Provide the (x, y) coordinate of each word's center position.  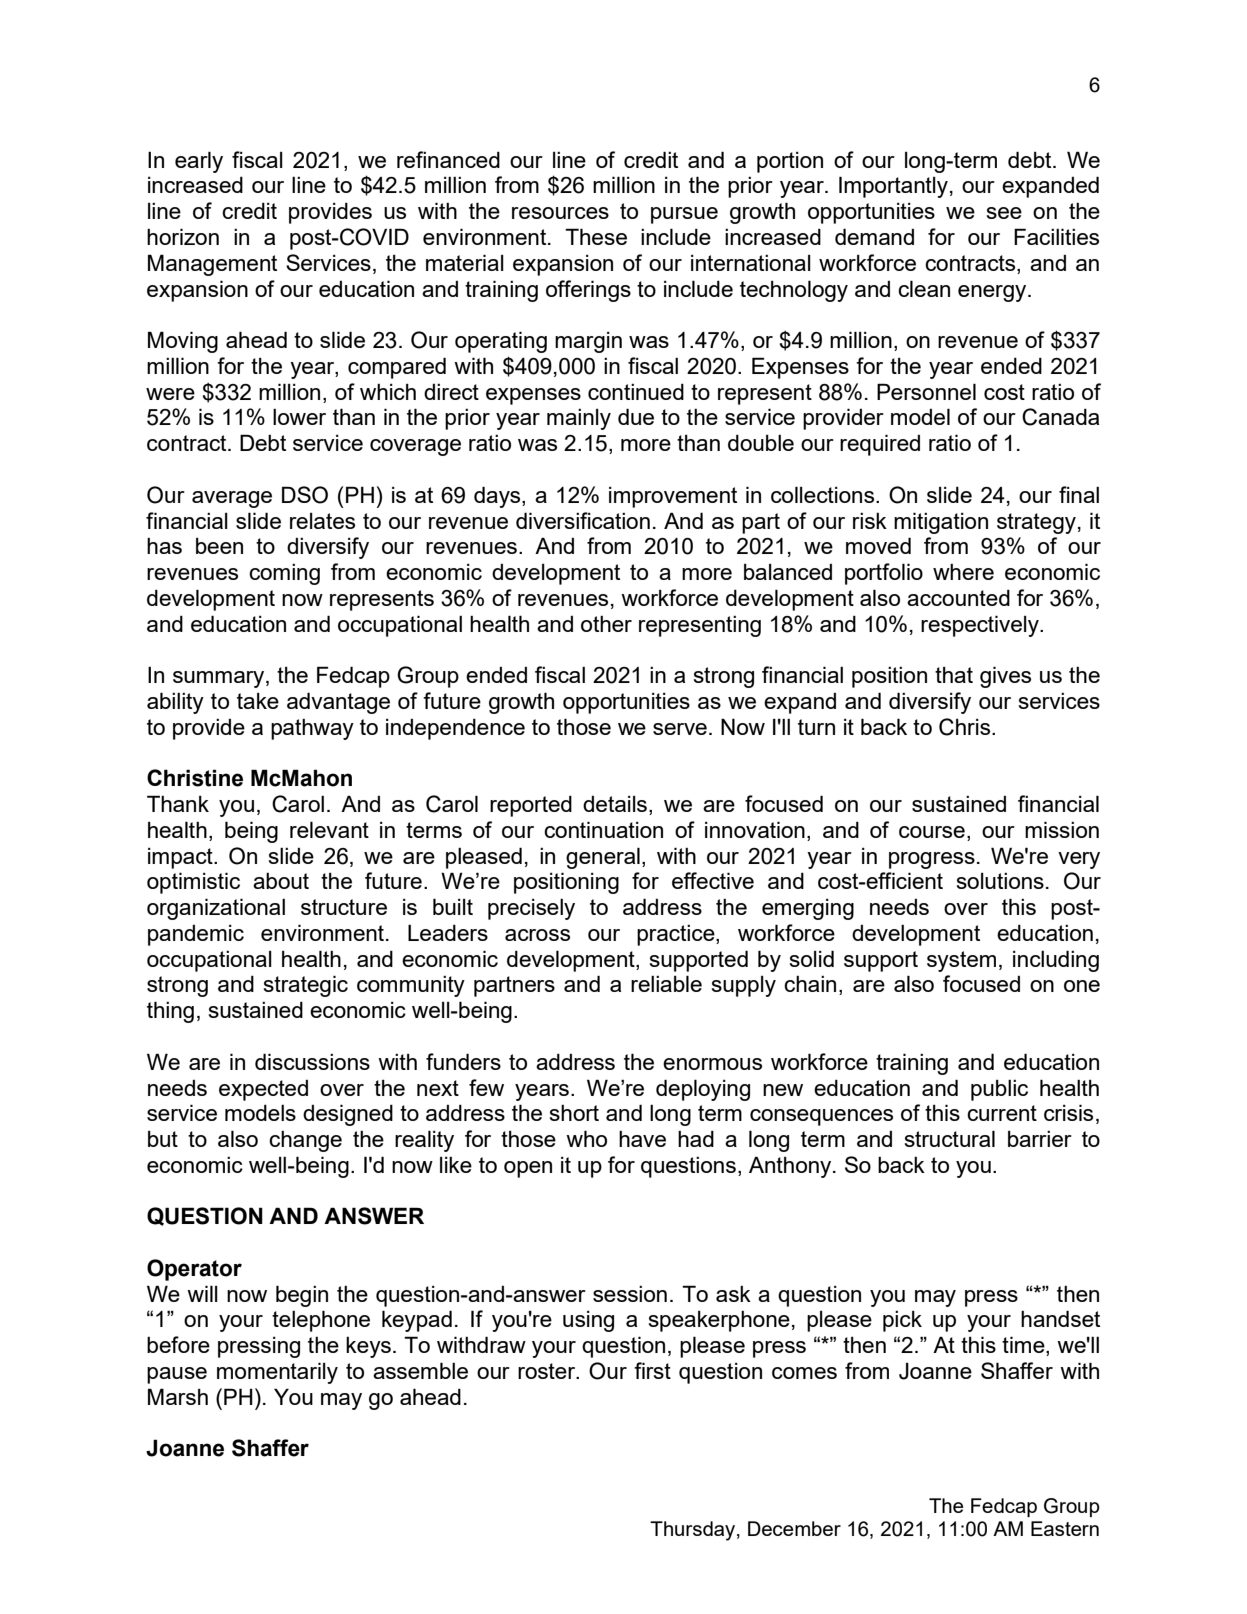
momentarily (277, 1373)
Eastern (1065, 1528)
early (199, 162)
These (596, 236)
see (1004, 213)
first (652, 1370)
